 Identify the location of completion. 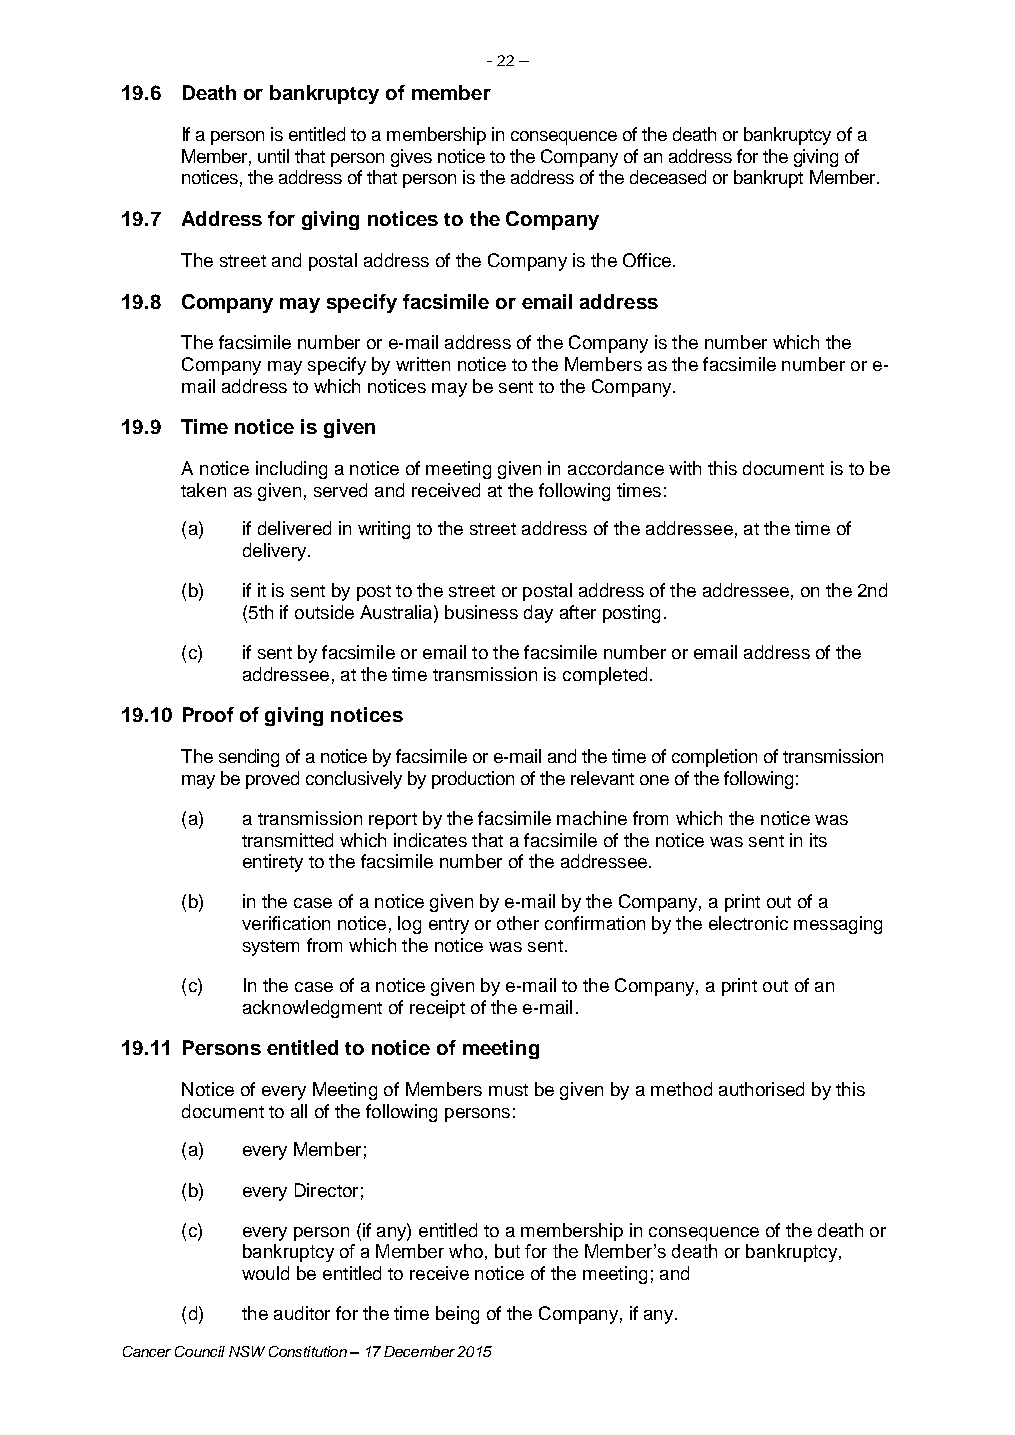
(714, 758).
